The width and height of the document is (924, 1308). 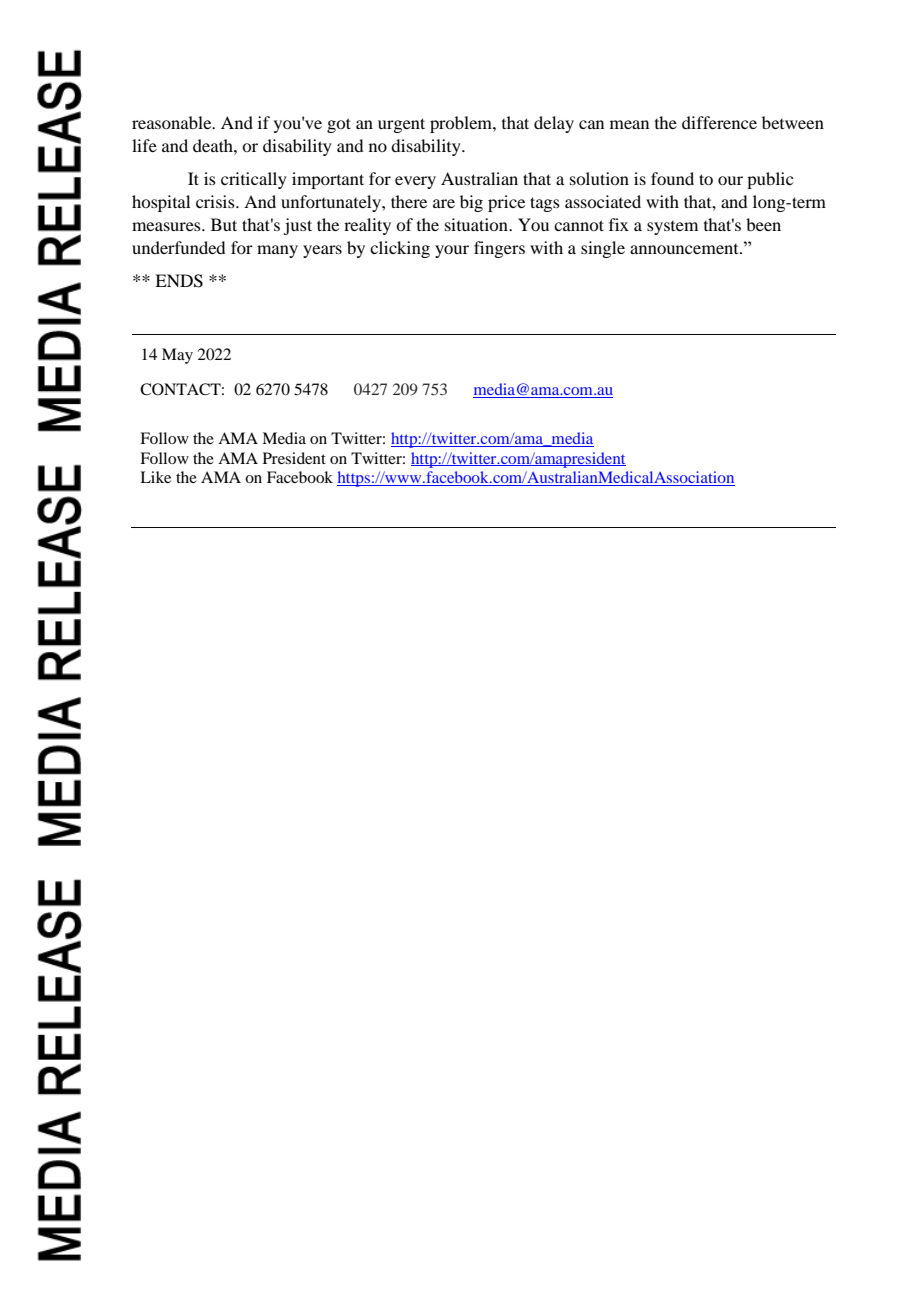 What do you see at coordinates (401, 125) in the document?
I see `urgent` at bounding box center [401, 125].
